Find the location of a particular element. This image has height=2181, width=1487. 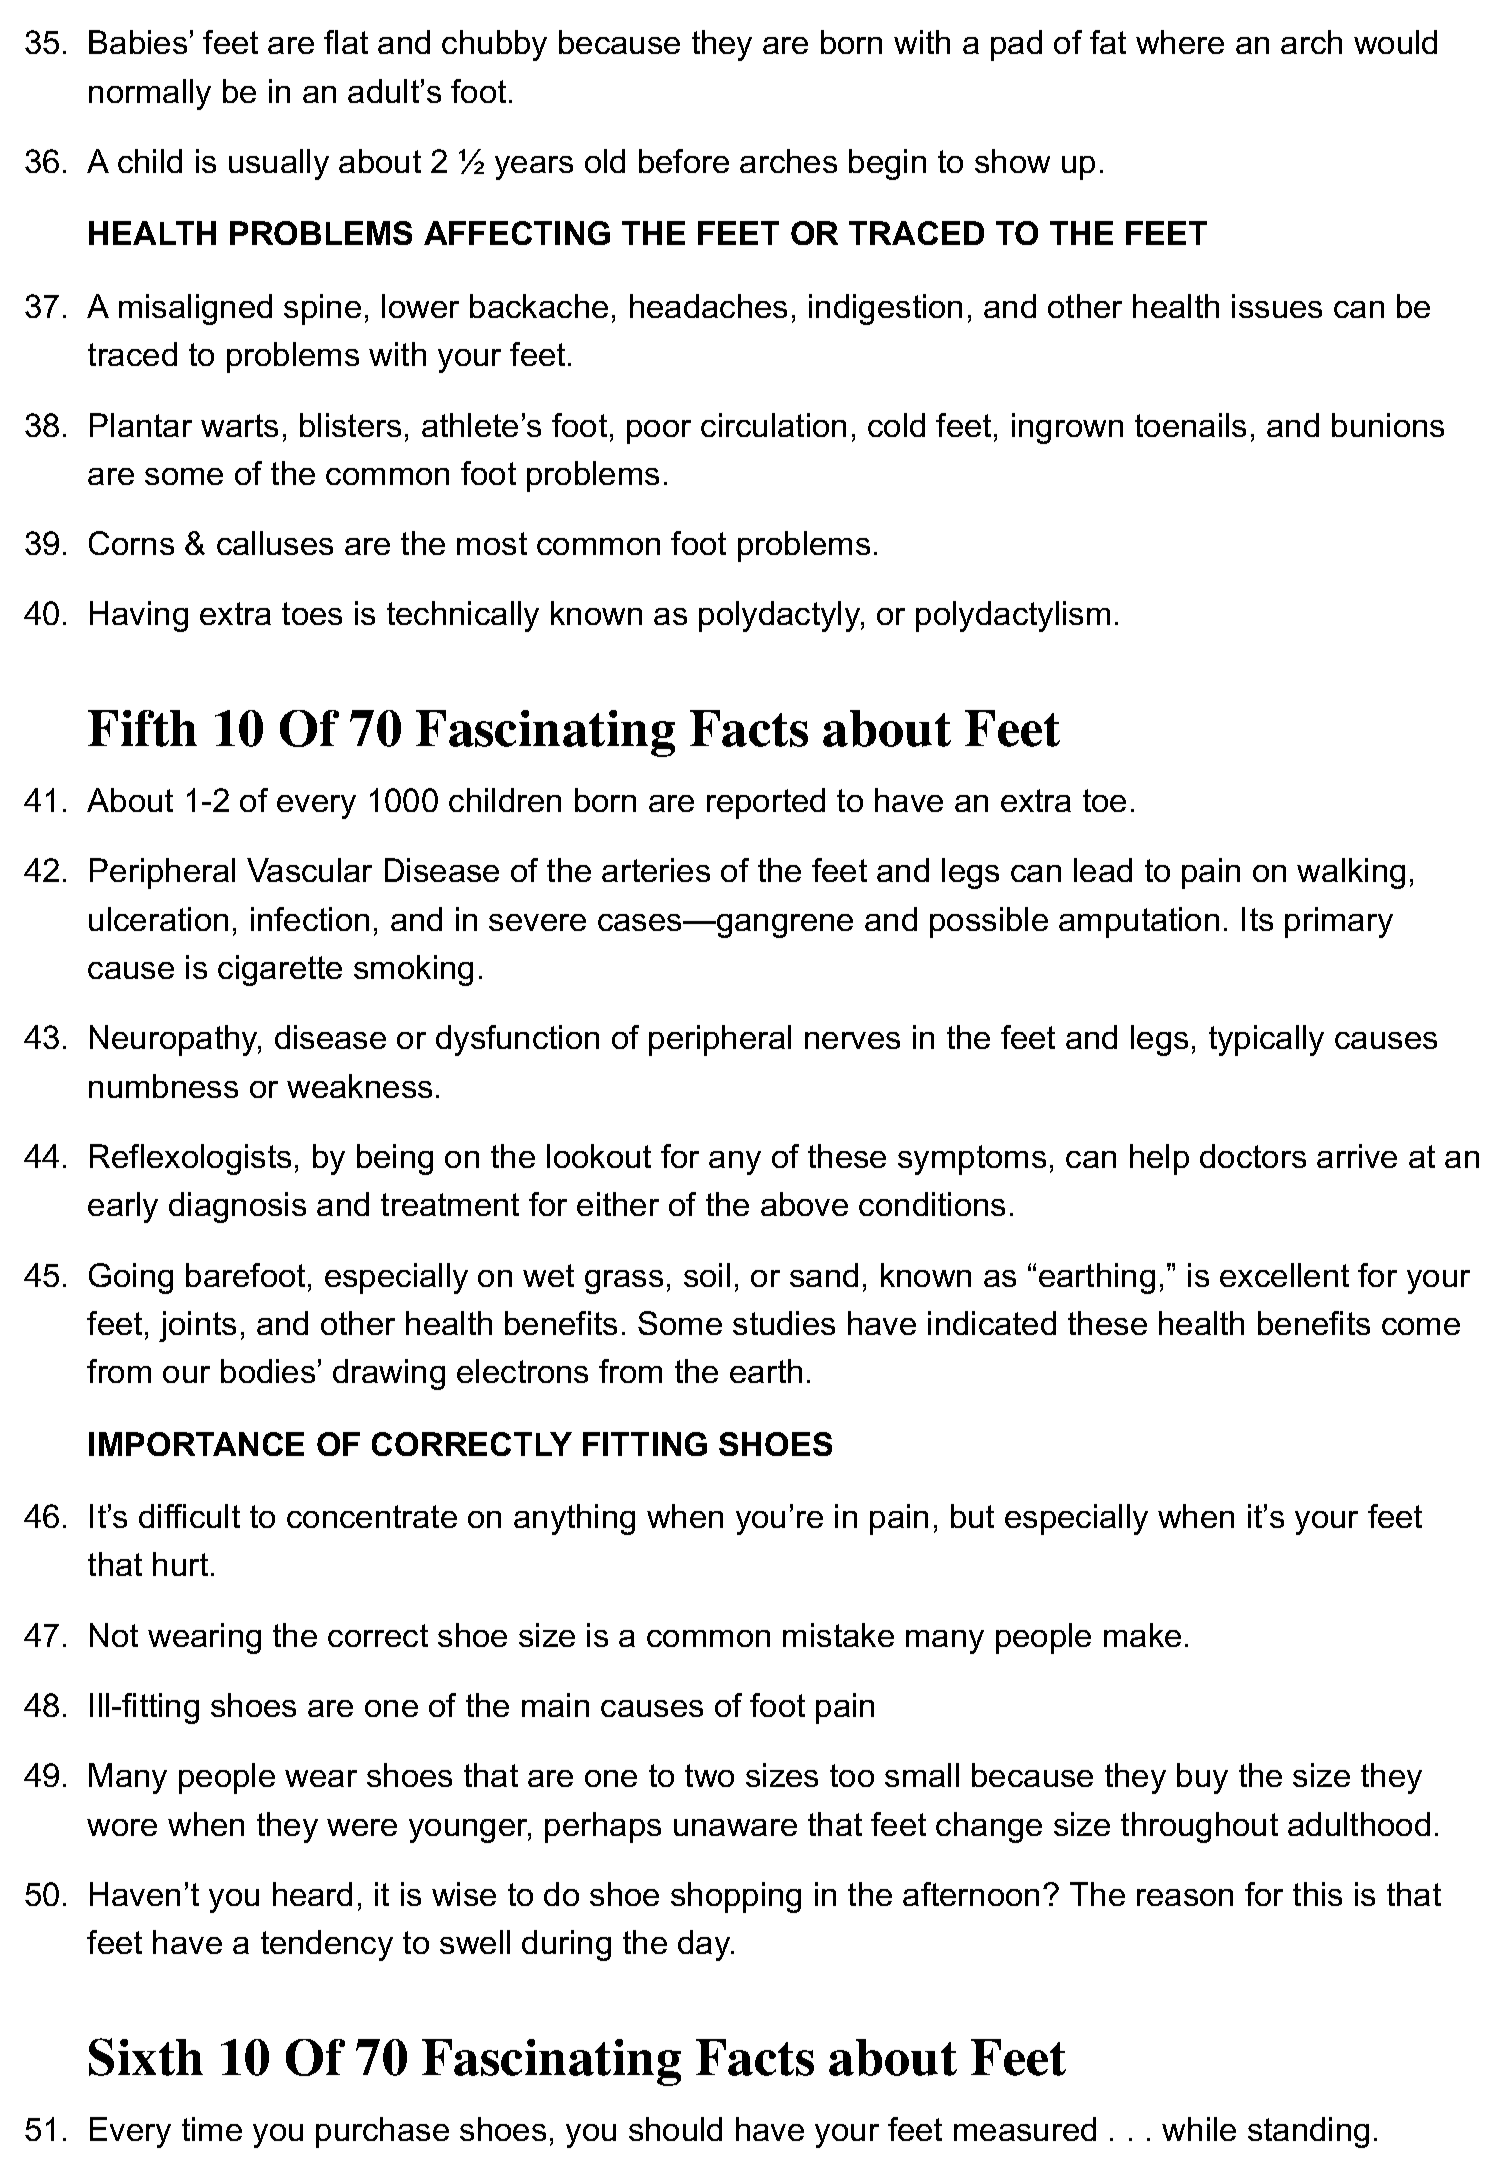

usually is located at coordinates (279, 164).
